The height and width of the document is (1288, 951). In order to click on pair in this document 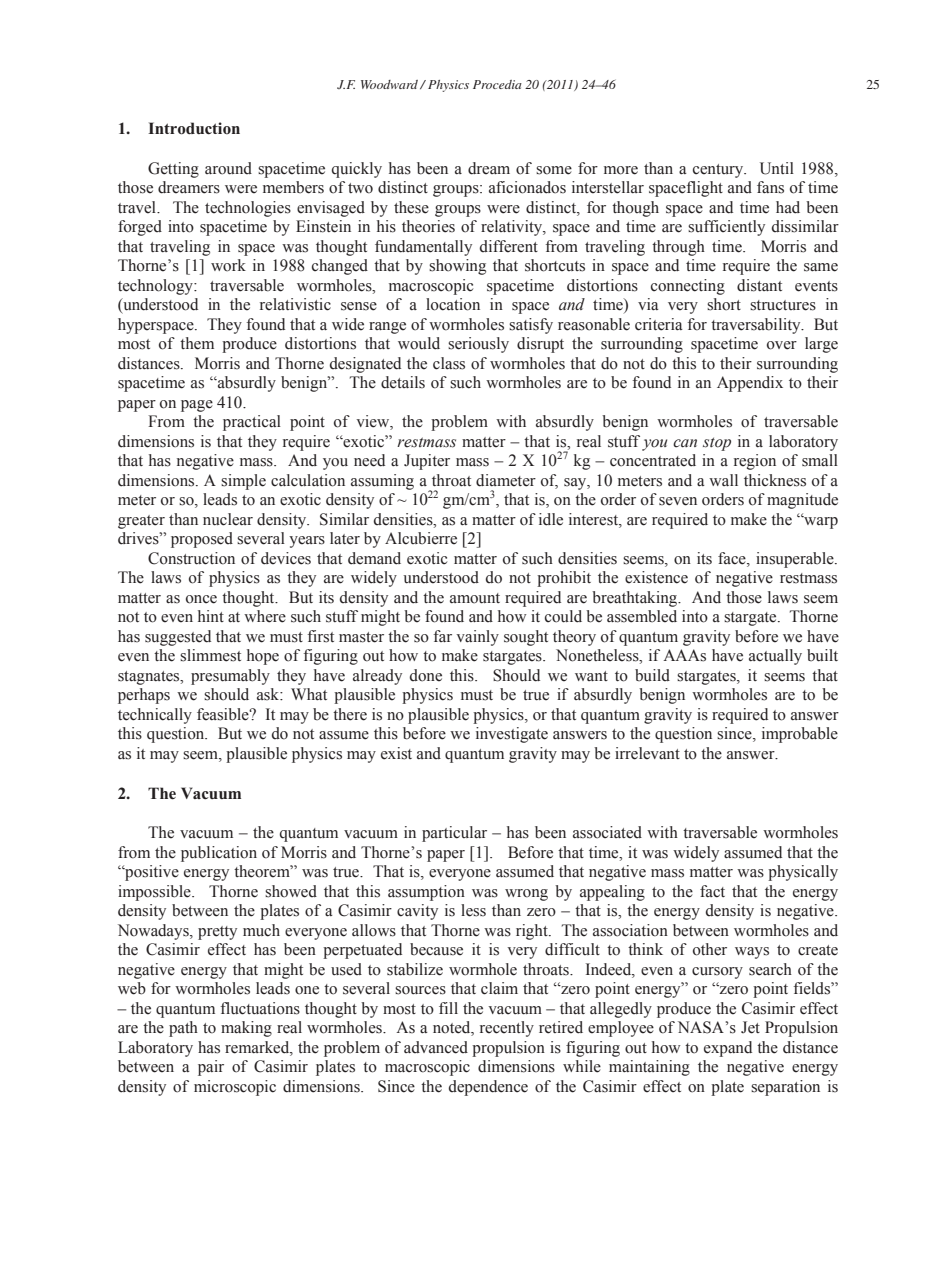, I will do `click(211, 1068)`.
